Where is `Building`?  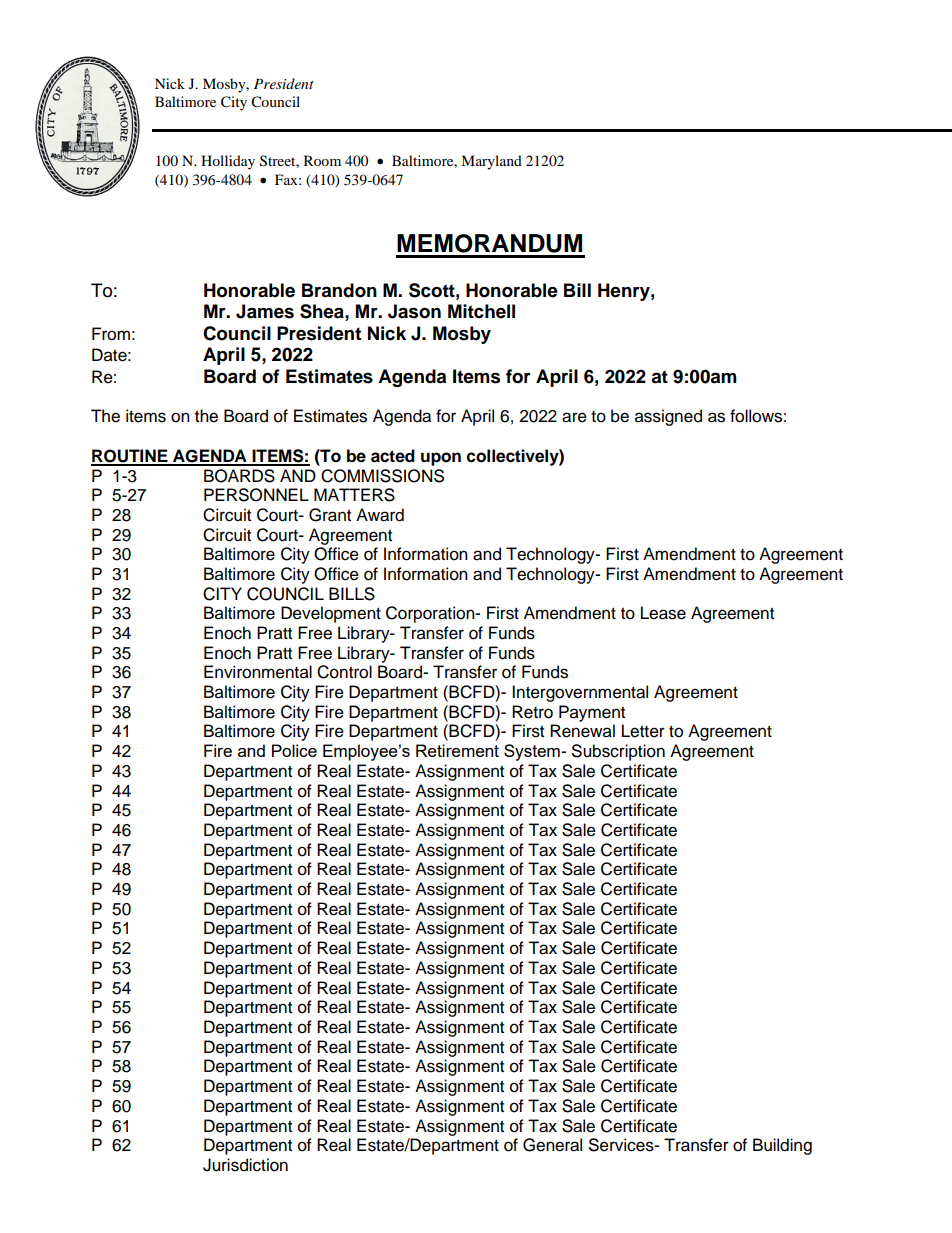 Building is located at coordinates (782, 1146).
